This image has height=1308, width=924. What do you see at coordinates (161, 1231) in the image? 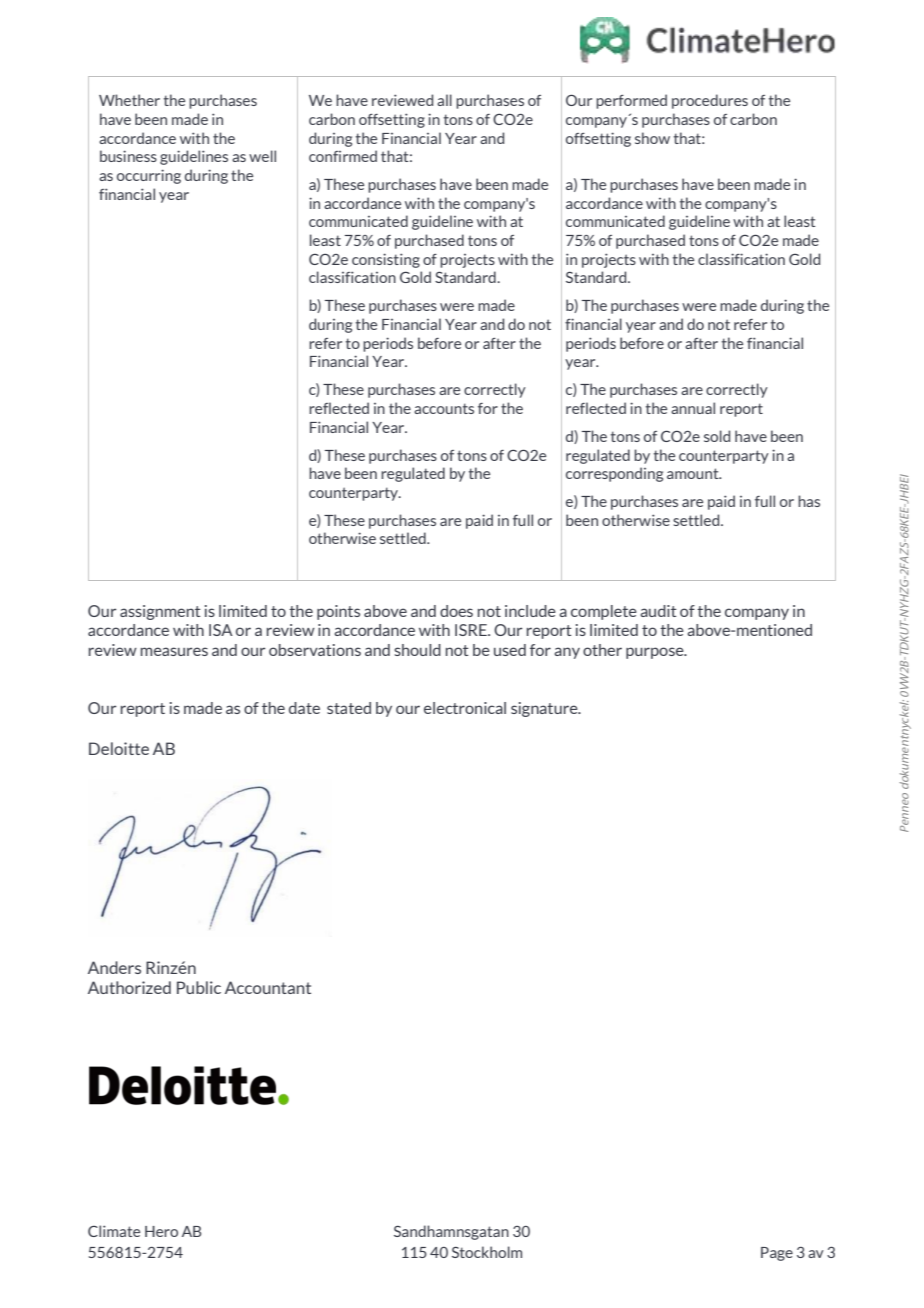
I see `Hero` at bounding box center [161, 1231].
